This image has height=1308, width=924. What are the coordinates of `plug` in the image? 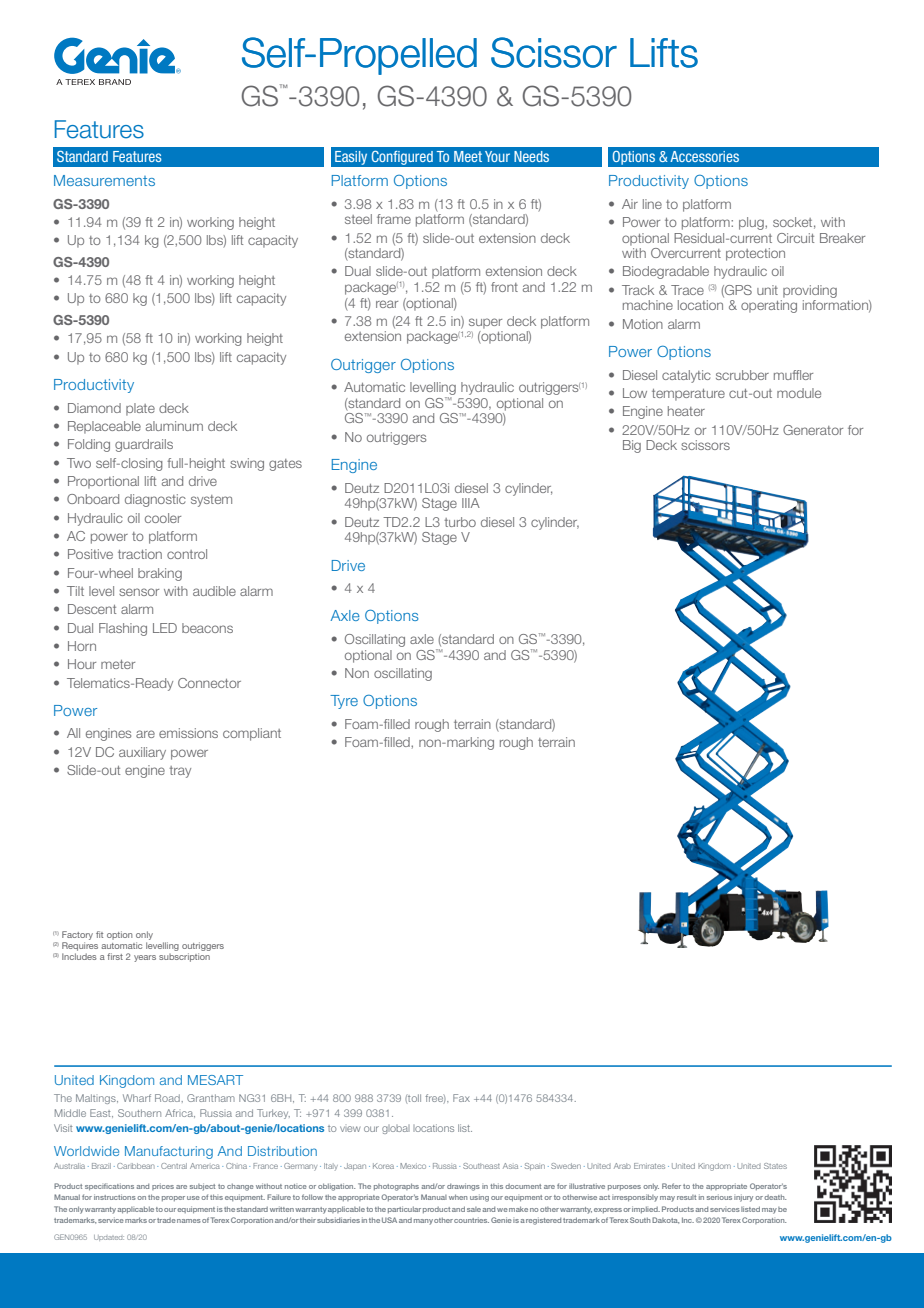 It's located at (752, 223).
